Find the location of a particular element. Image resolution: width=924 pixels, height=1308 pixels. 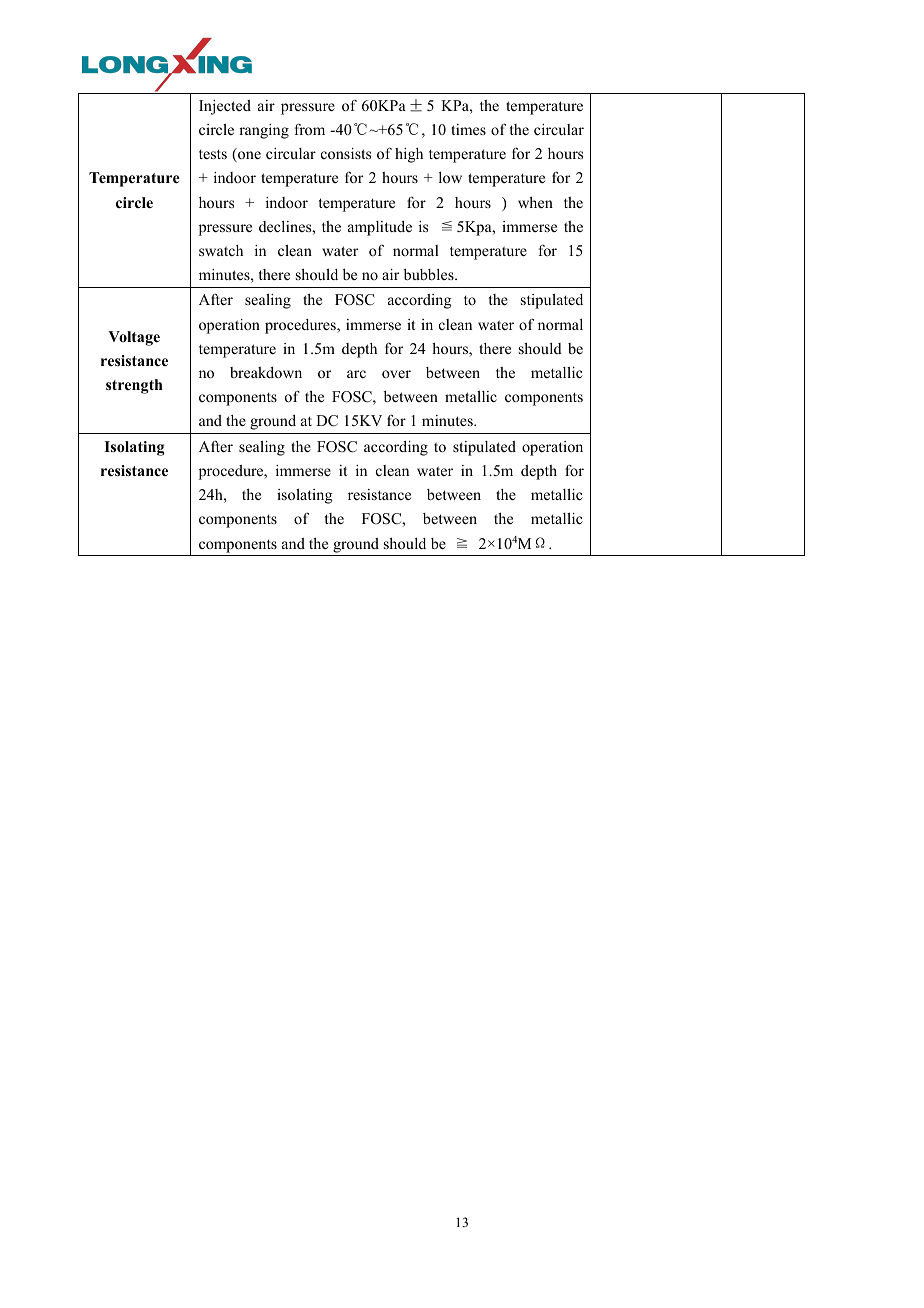

bubbles is located at coordinates (430, 274).
